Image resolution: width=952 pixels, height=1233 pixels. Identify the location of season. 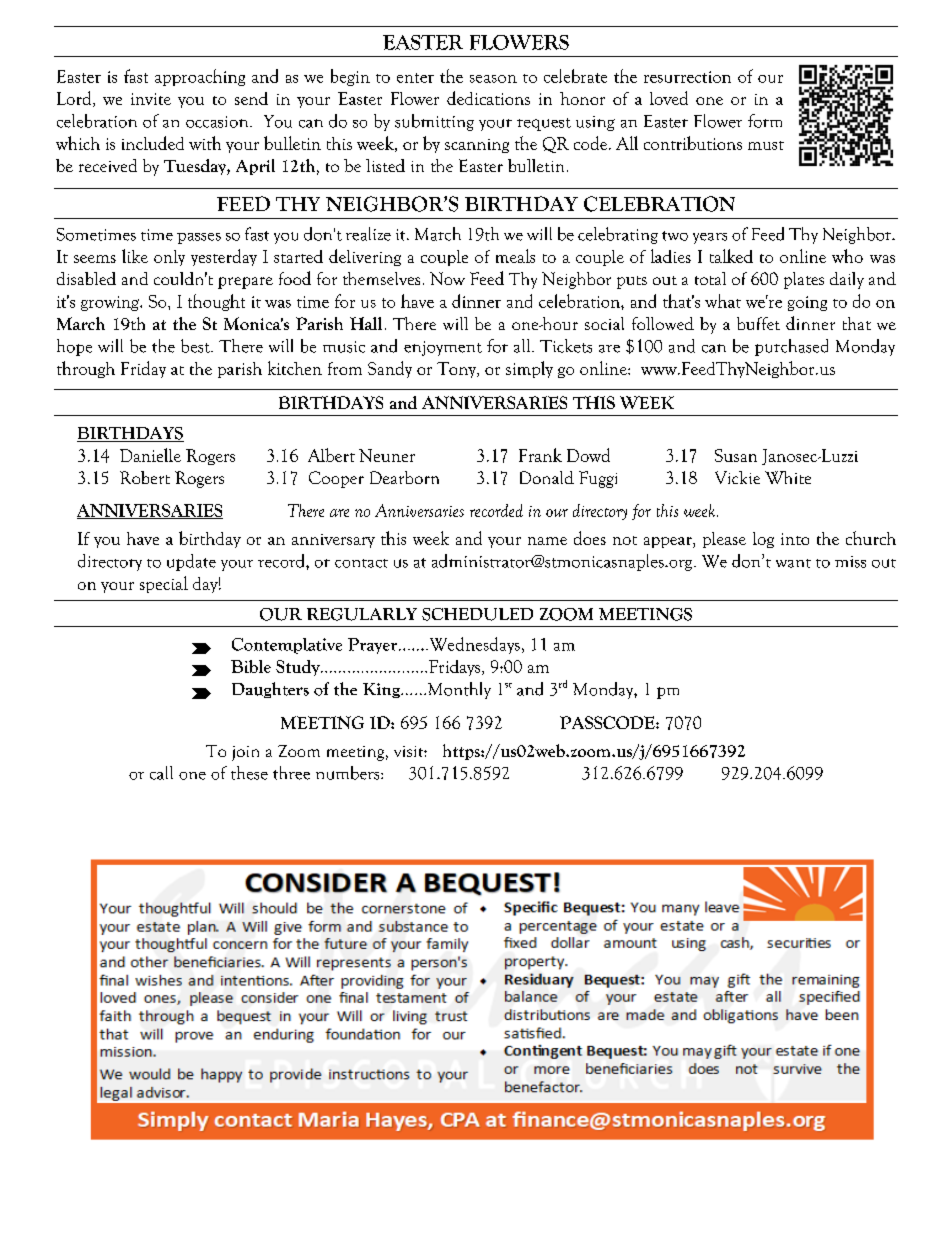
(493, 79).
